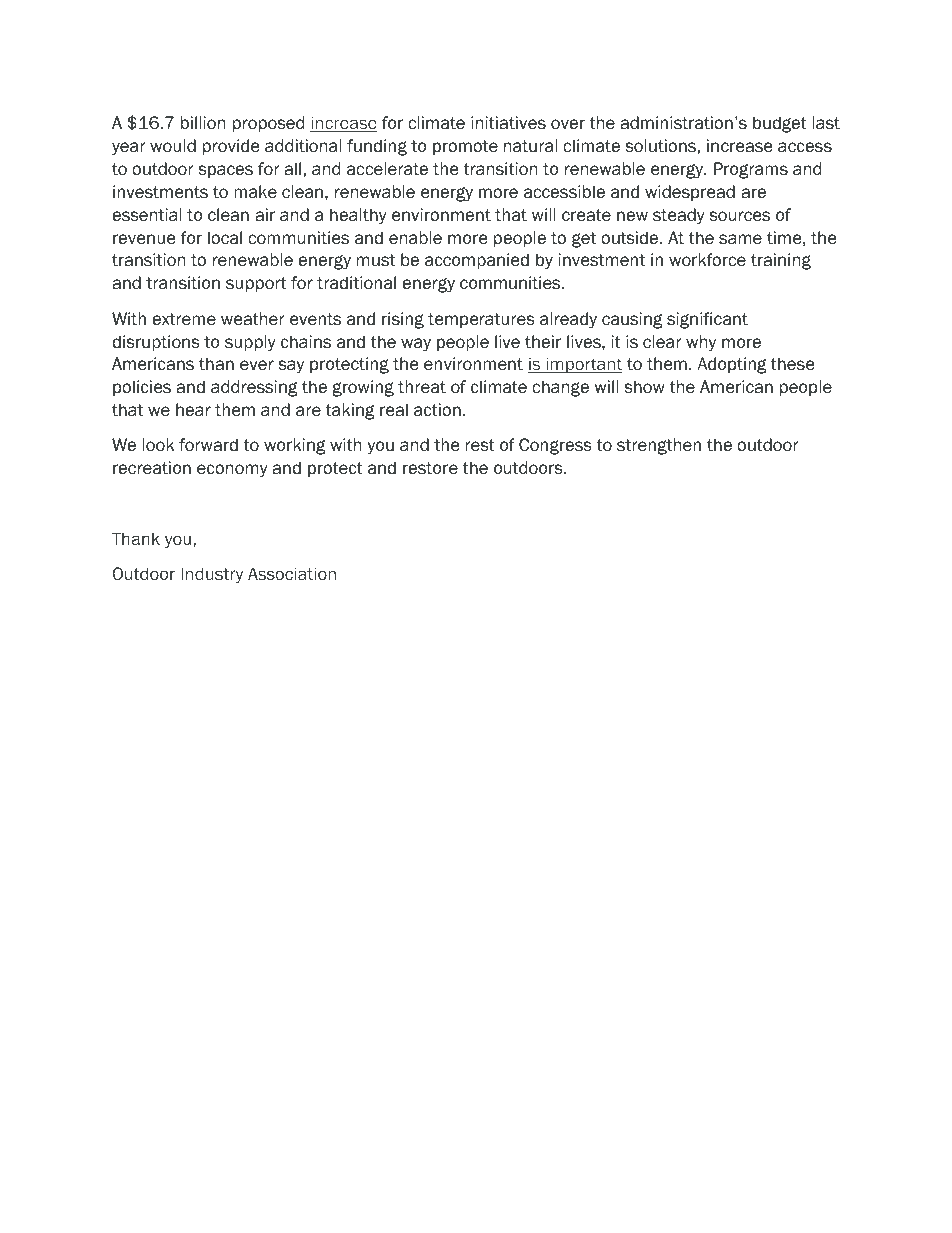 Image resolution: width=952 pixels, height=1233 pixels. I want to click on Industry, so click(212, 575).
